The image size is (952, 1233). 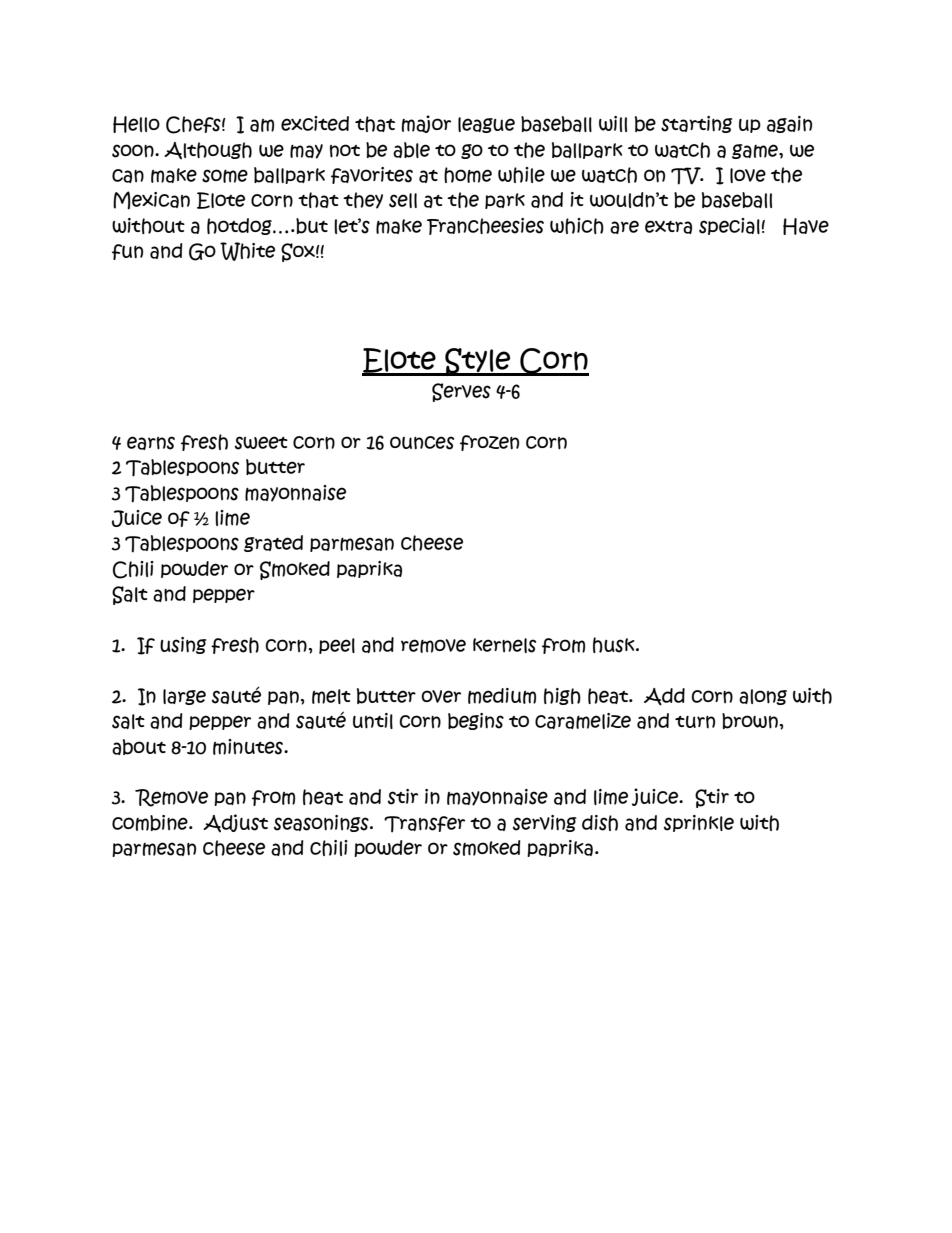 I want to click on special, so click(x=729, y=226).
